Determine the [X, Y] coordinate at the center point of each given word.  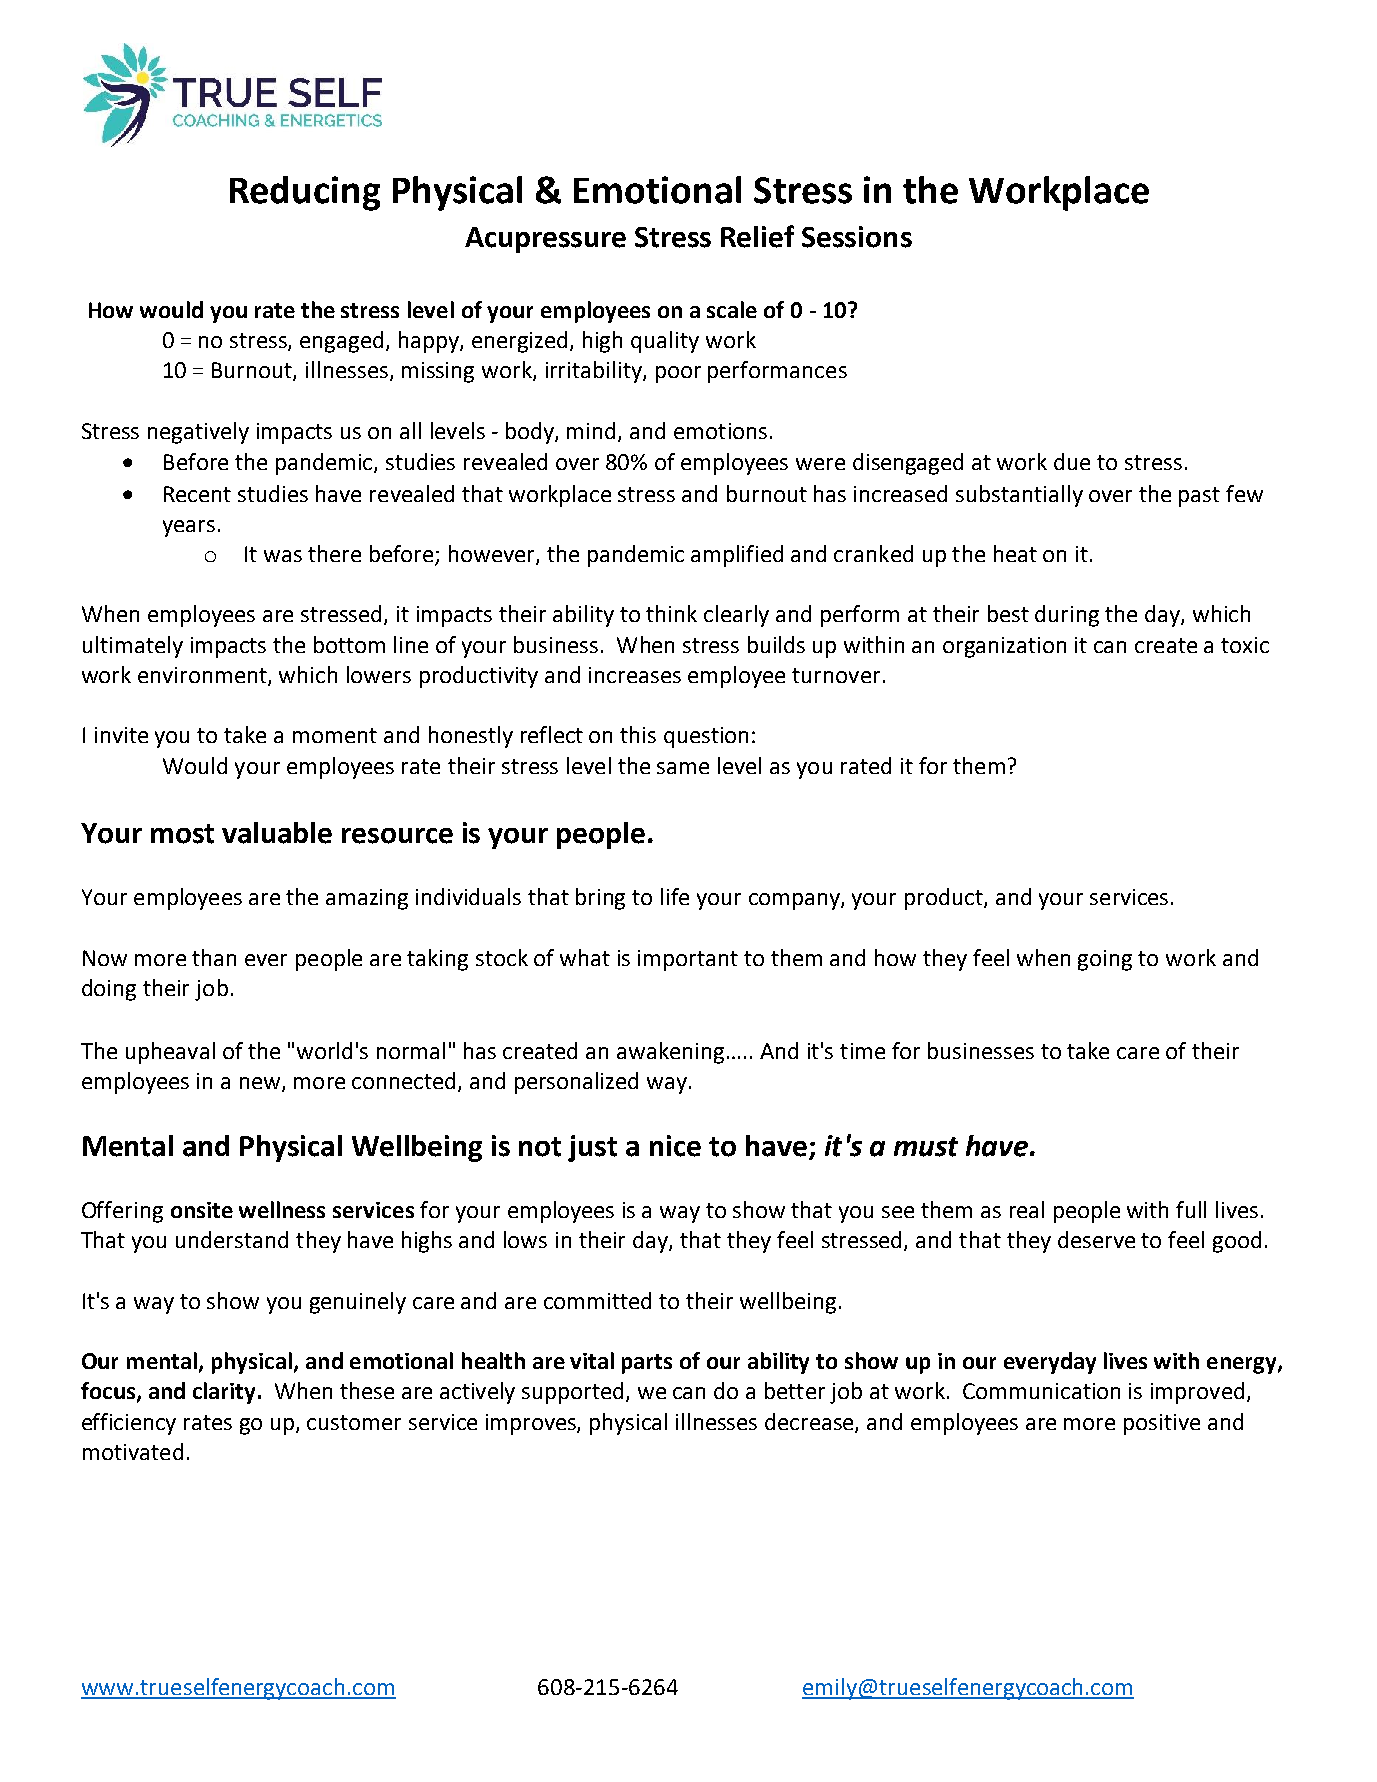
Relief [757, 236]
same [683, 768]
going [1105, 960]
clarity [224, 1393]
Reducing [305, 193]
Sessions [857, 237]
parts [647, 1364]
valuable [277, 833]
